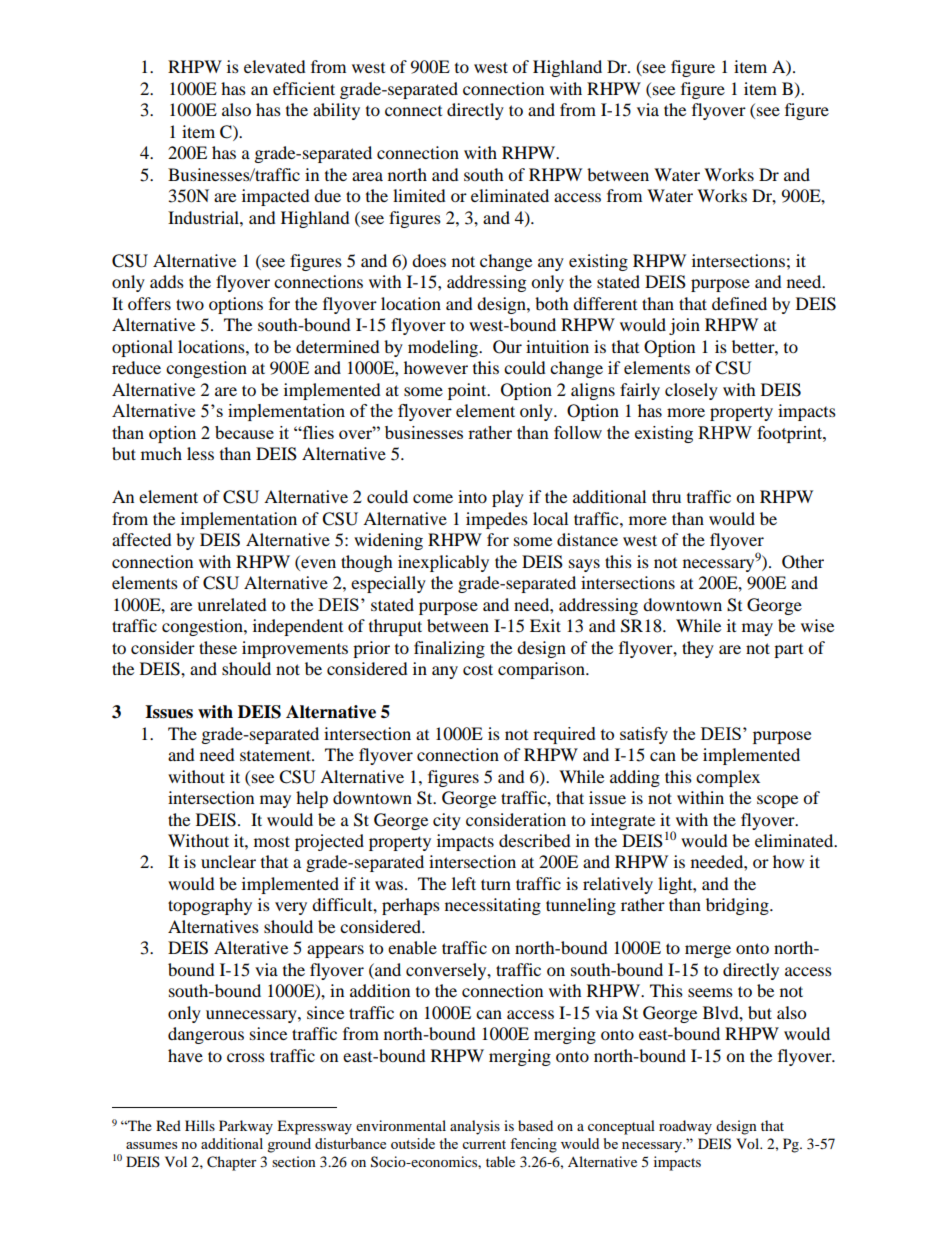 The width and height of the screenshot is (952, 1233). What do you see at coordinates (200, 1125) in the screenshot?
I see `Hills` at bounding box center [200, 1125].
